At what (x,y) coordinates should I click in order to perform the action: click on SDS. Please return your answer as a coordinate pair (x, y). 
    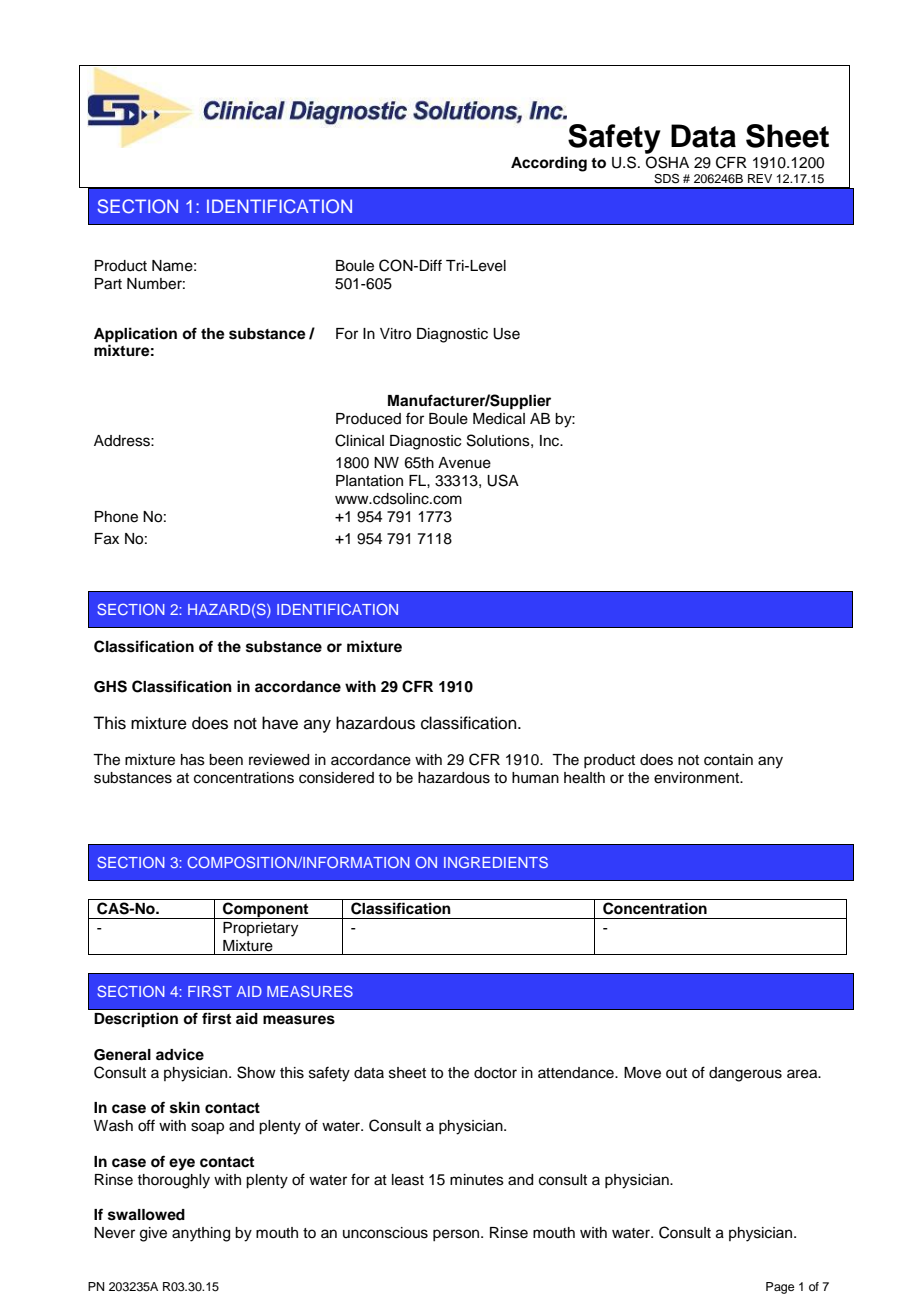
    Looking at the image, I should click on (666, 179).
